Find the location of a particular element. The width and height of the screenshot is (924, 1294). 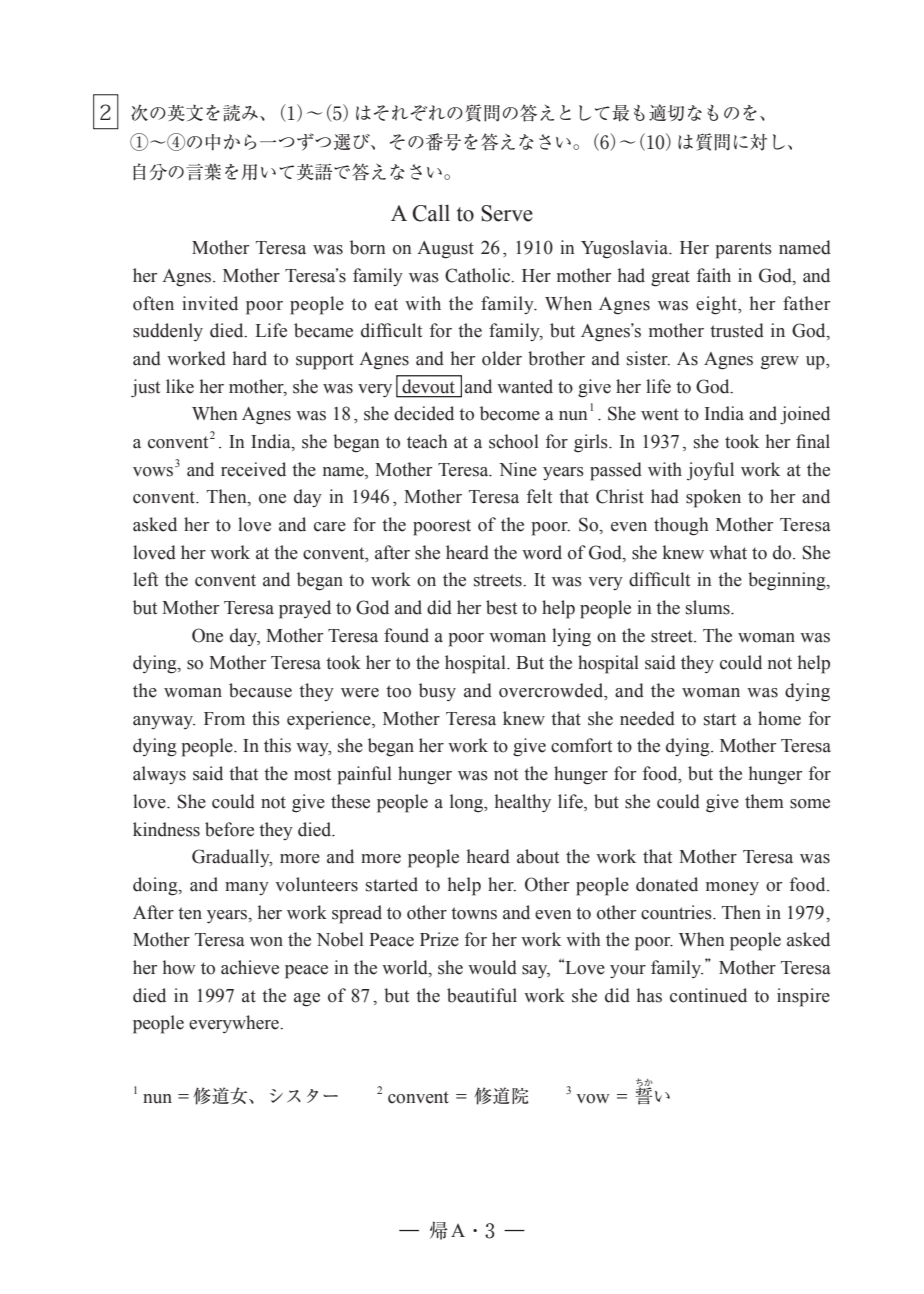

slums is located at coordinates (709, 607).
